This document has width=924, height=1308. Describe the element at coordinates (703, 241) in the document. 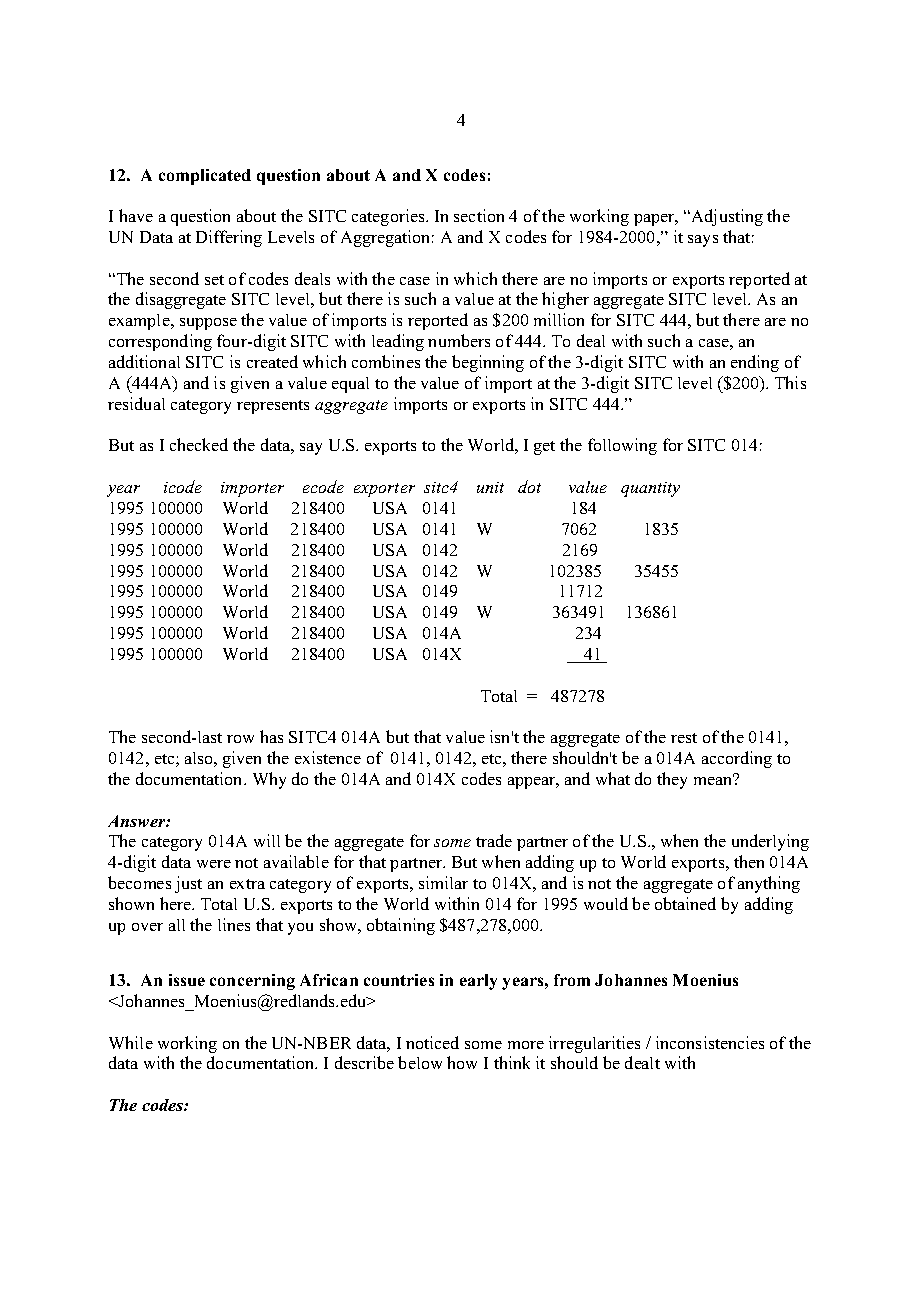

I see `says` at that location.
